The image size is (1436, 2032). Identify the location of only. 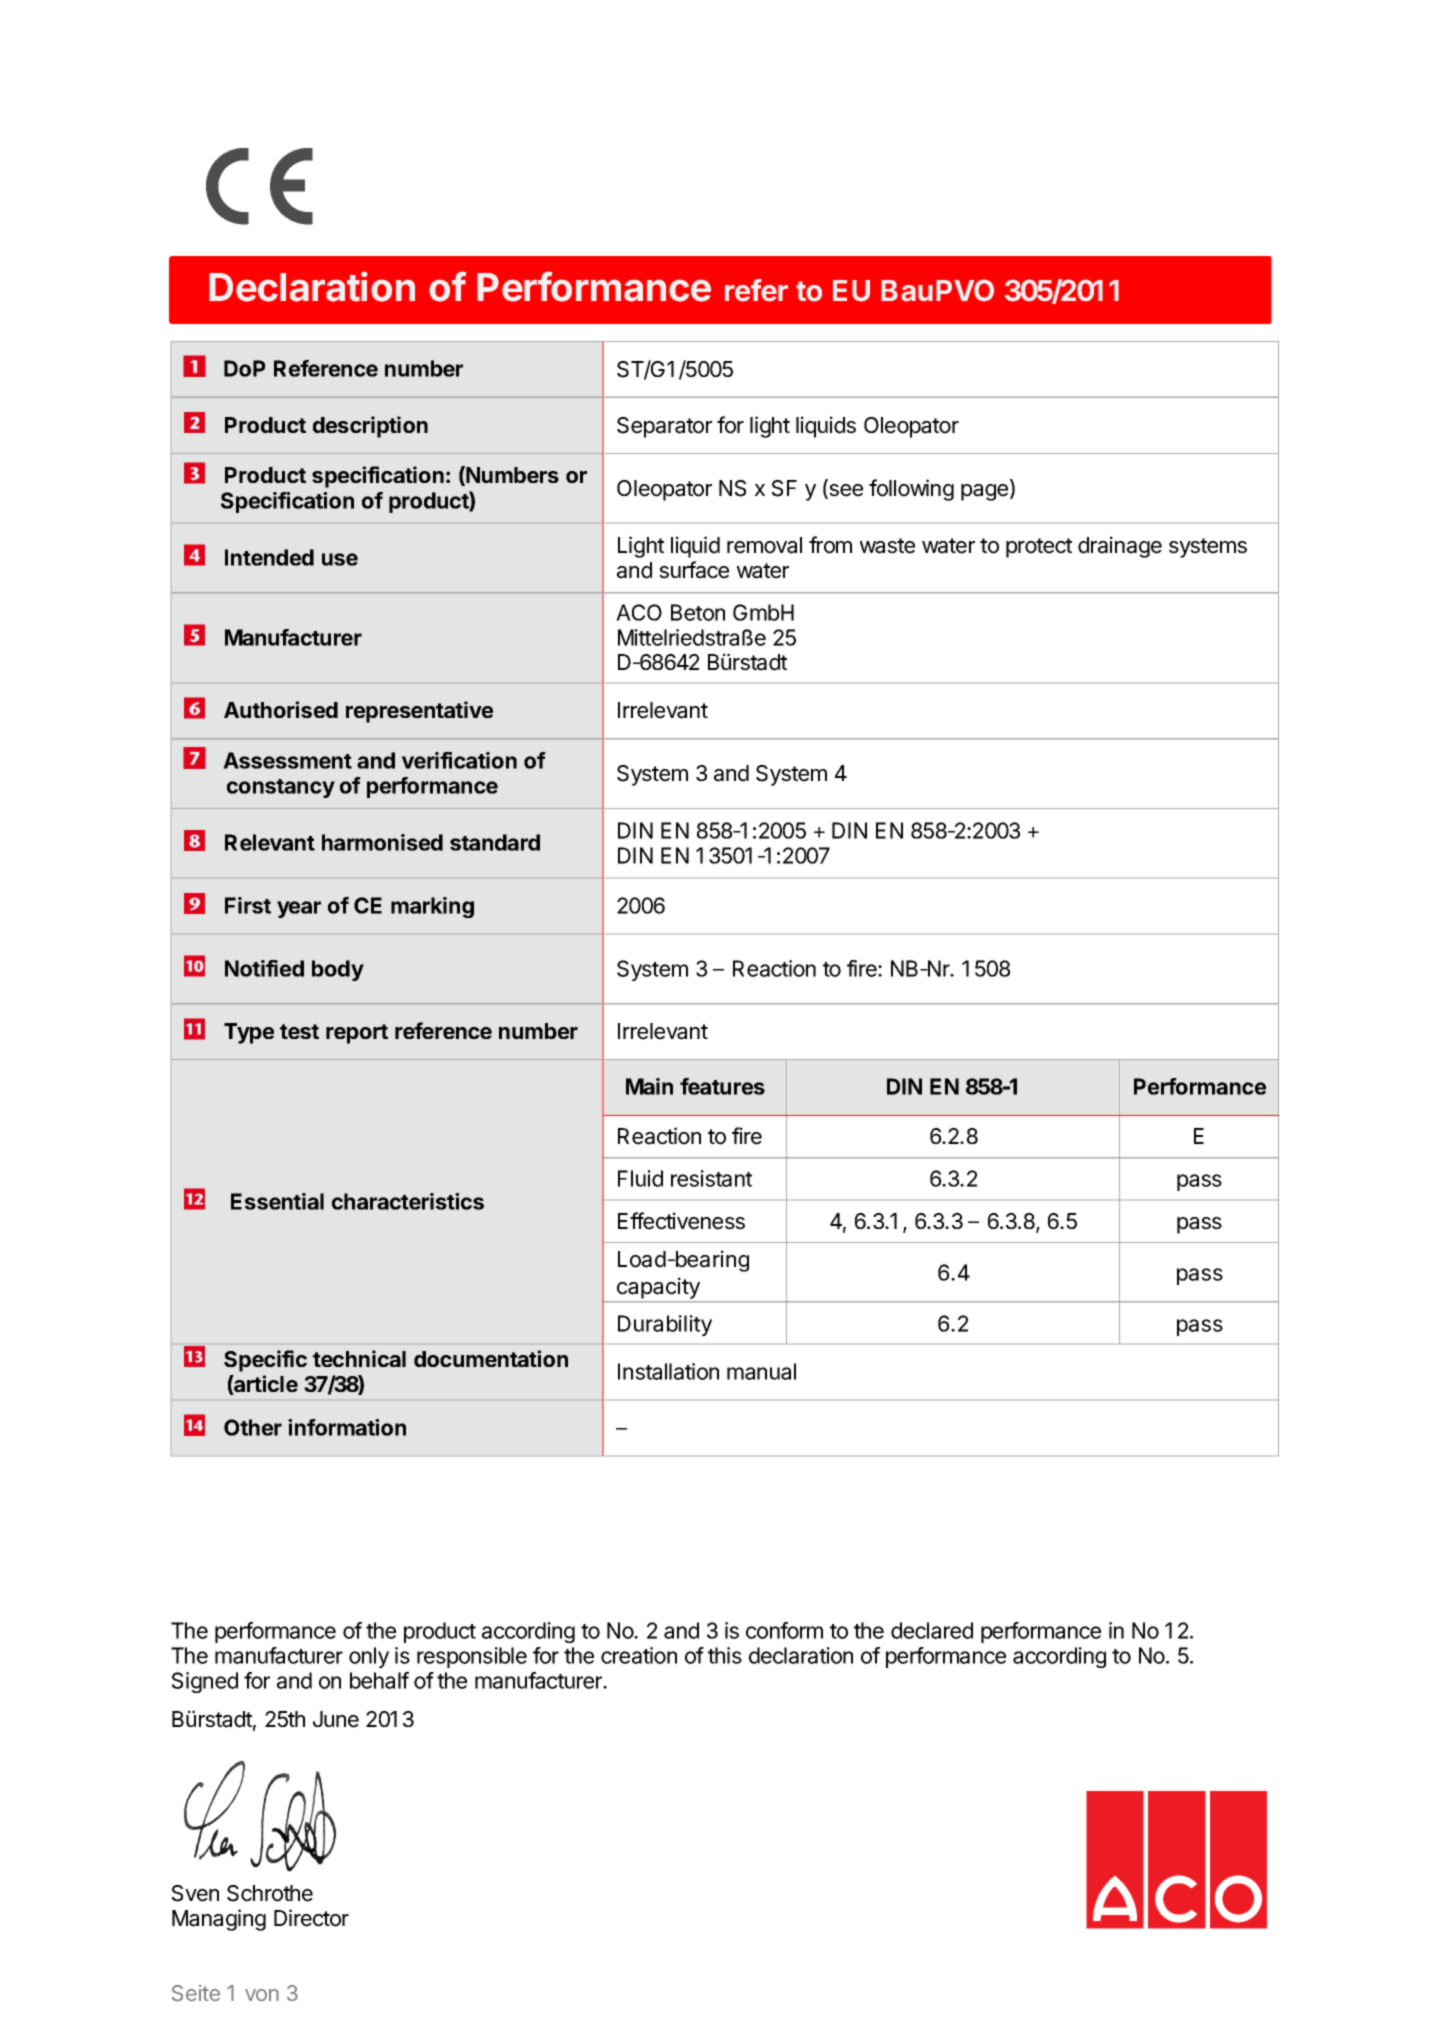
(369, 1657).
